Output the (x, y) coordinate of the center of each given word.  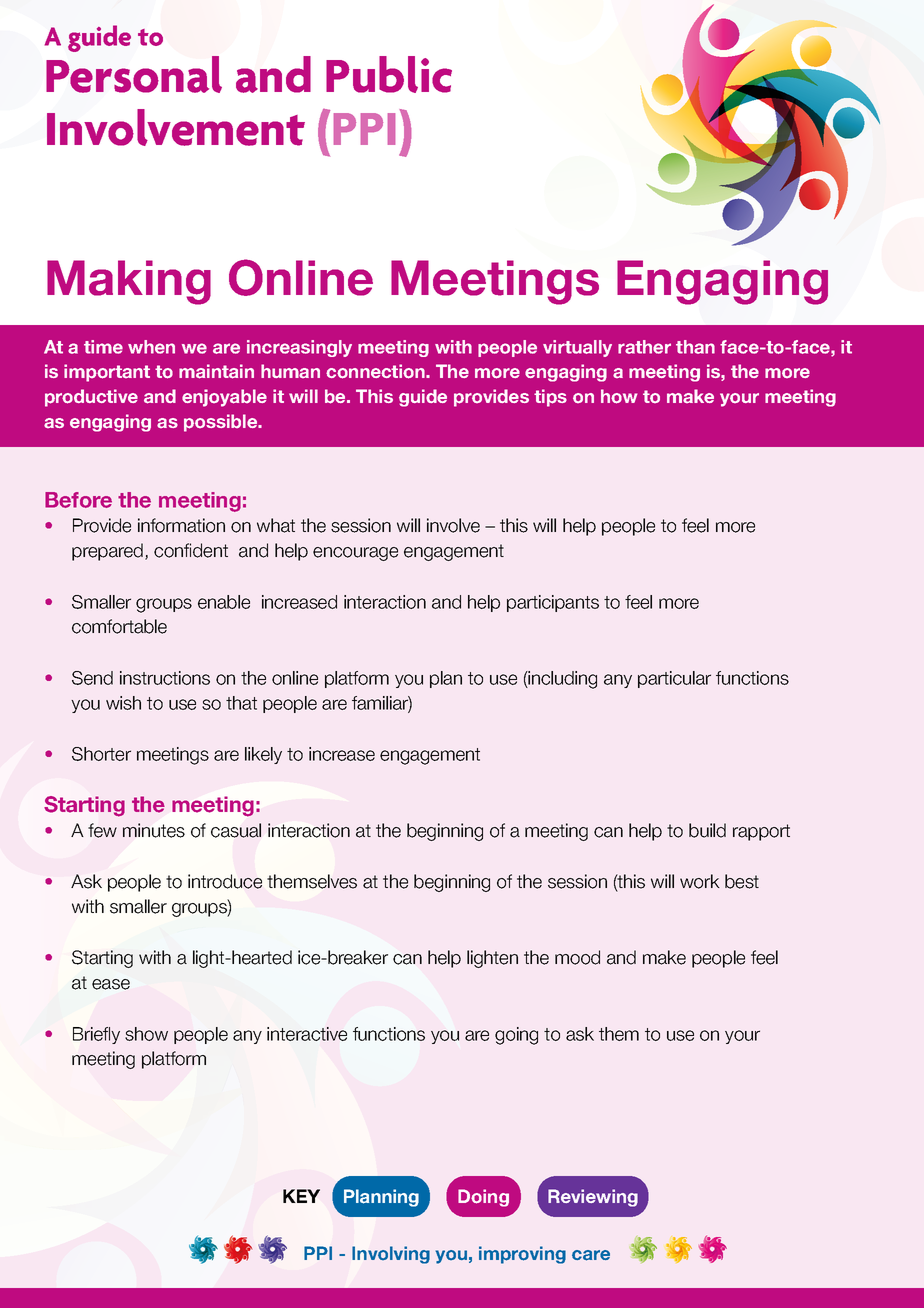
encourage (355, 554)
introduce (225, 881)
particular (674, 679)
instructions (165, 678)
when (151, 347)
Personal (134, 74)
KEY (301, 1196)
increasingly (299, 348)
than (695, 347)
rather (644, 347)
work (700, 881)
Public (389, 74)
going (516, 1036)
